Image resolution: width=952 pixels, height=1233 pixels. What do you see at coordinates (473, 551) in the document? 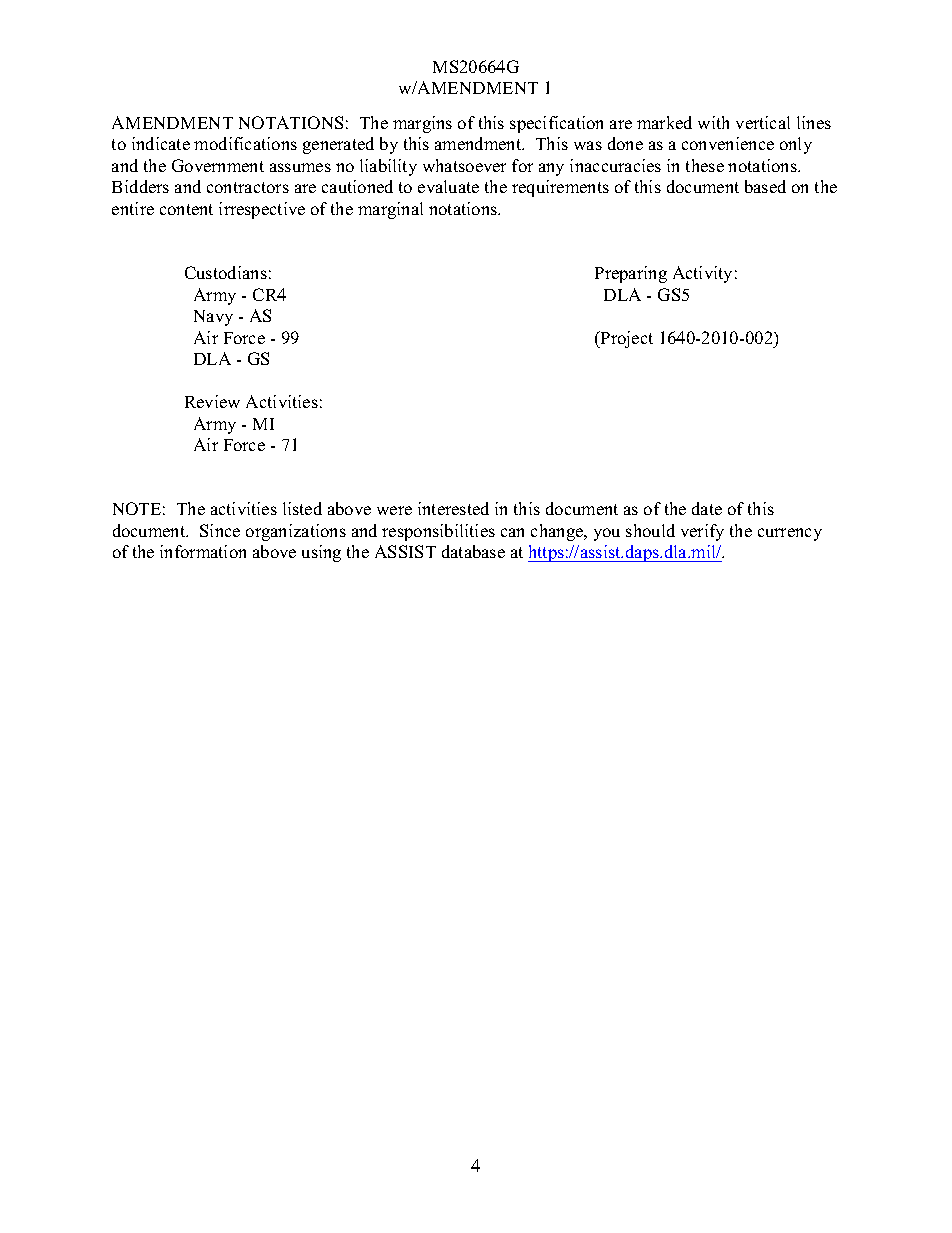
I see `database` at bounding box center [473, 551].
